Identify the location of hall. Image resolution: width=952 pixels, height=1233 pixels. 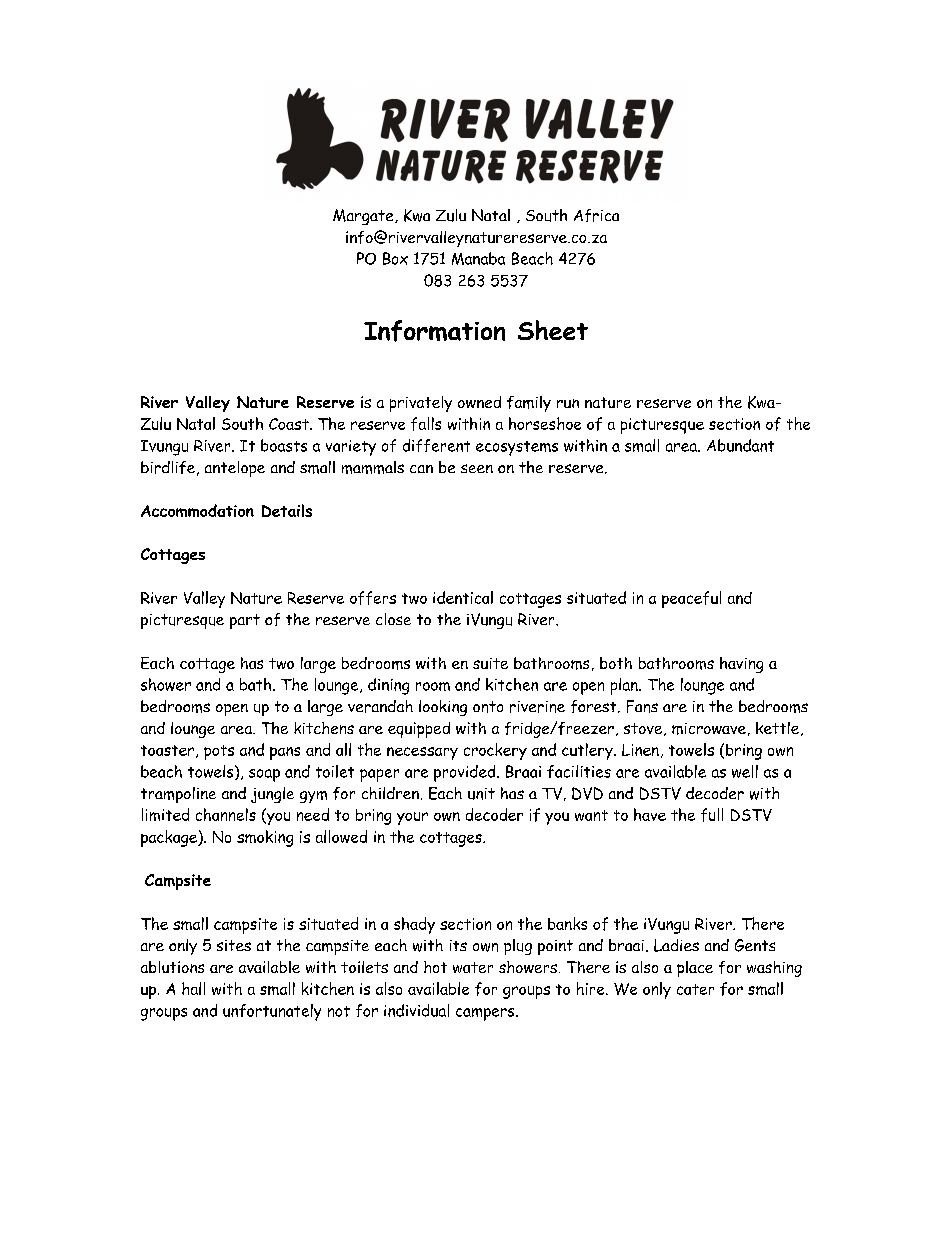
(193, 988).
